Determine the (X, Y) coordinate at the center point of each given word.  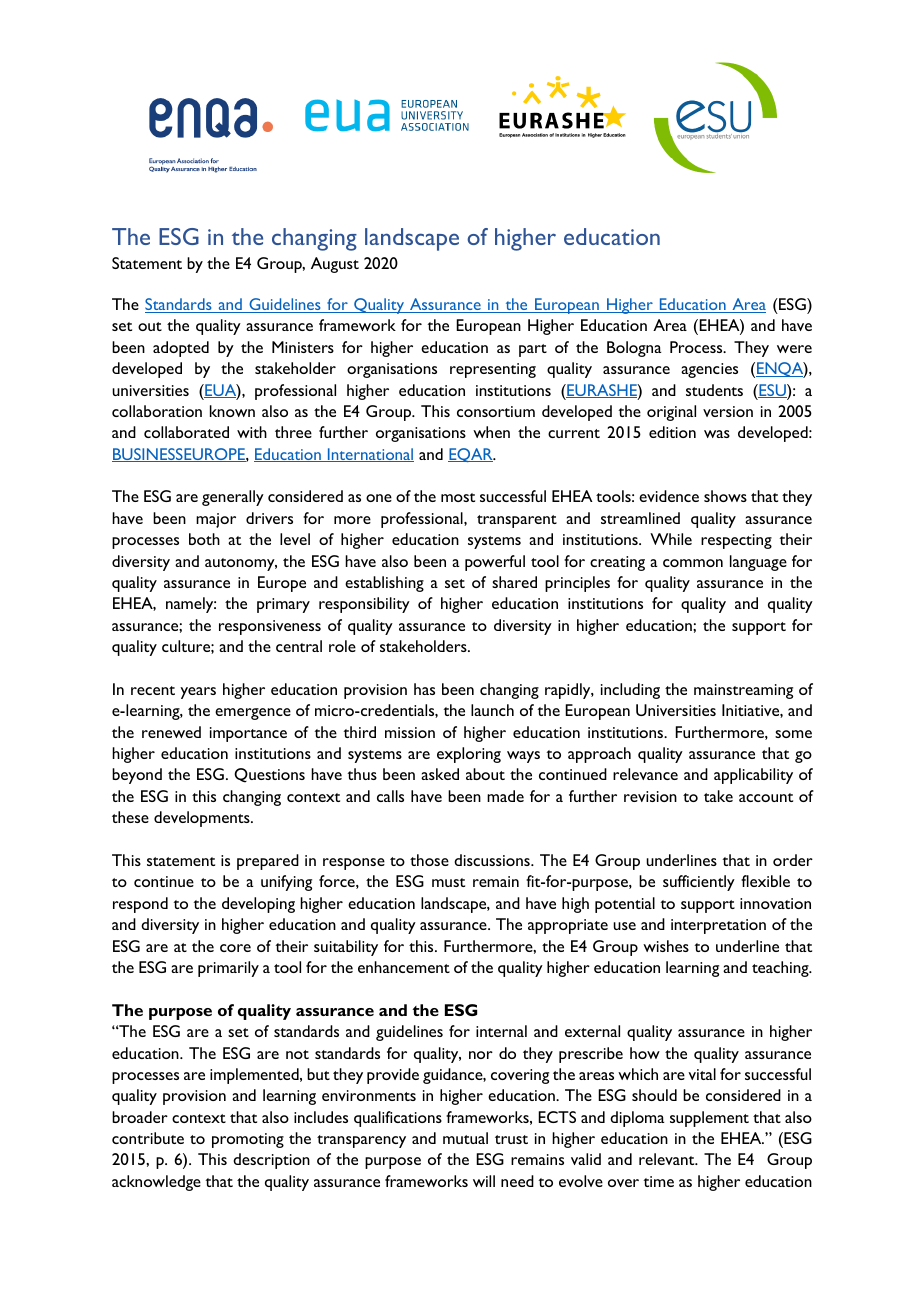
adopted (181, 349)
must (448, 882)
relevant (668, 1159)
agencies (709, 370)
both (204, 539)
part (533, 350)
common (693, 563)
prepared (268, 862)
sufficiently (699, 883)
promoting (248, 1140)
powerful (495, 563)
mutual (465, 1138)
